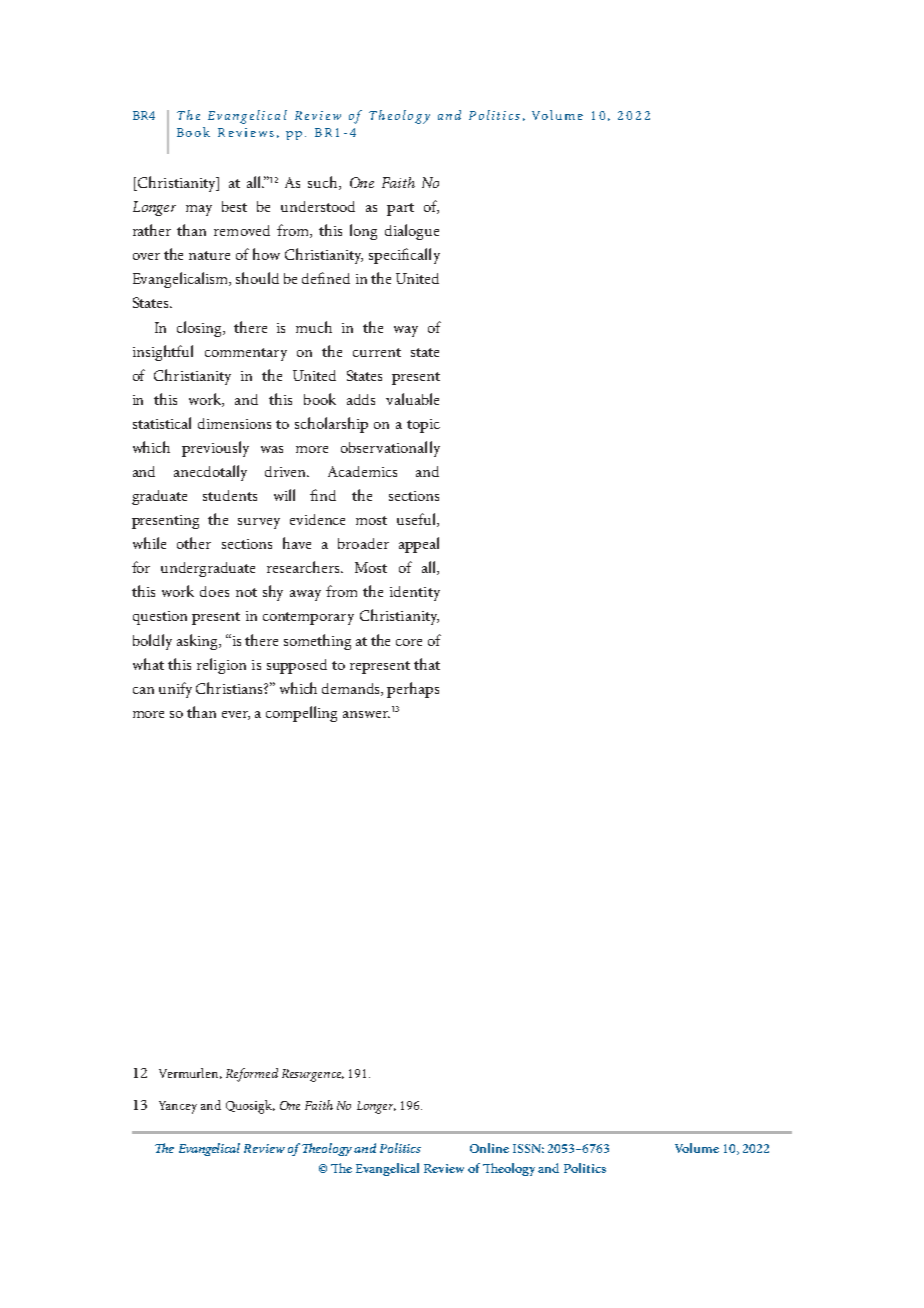 This screenshot has width=924, height=1308. What do you see at coordinates (317, 519) in the screenshot?
I see `evidence` at bounding box center [317, 519].
